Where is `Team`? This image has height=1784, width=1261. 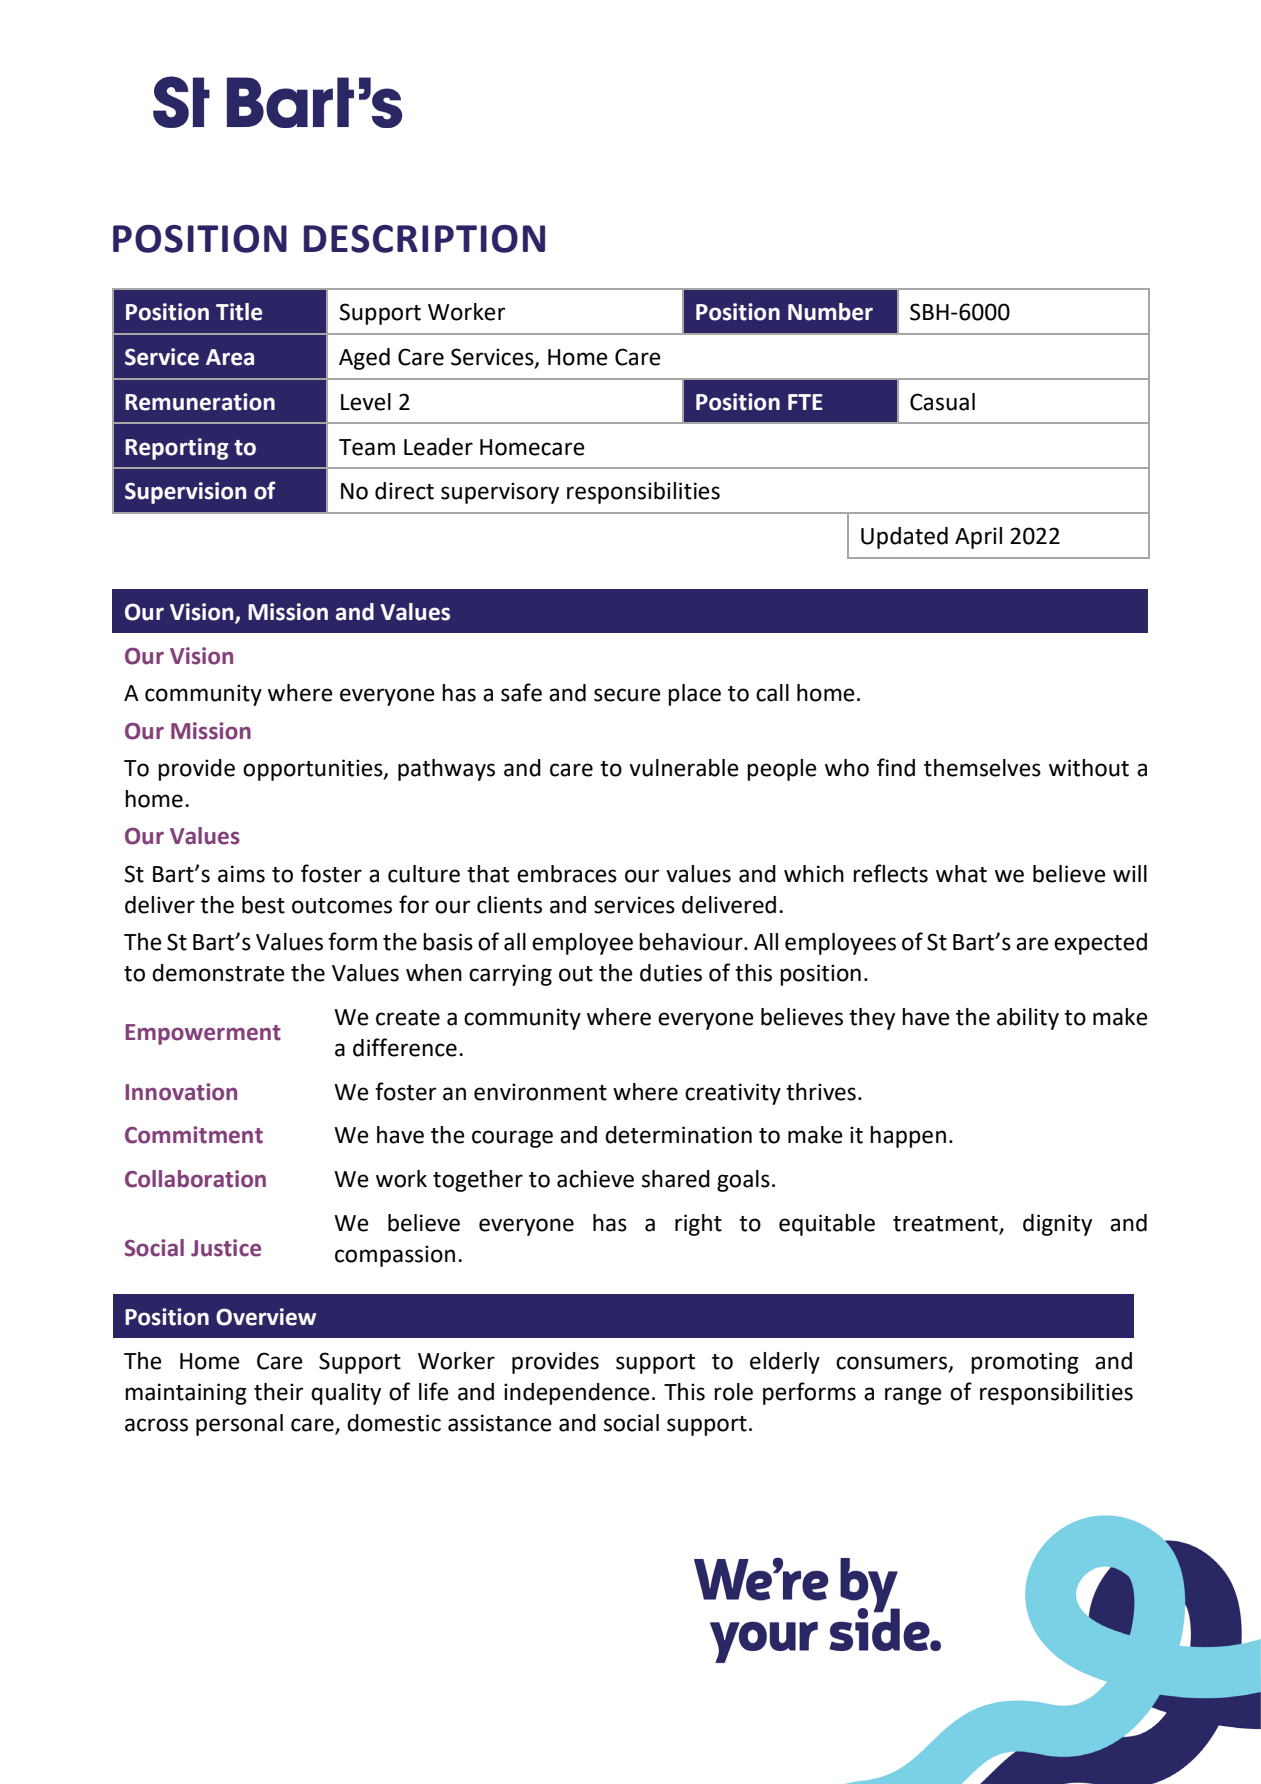
Team is located at coordinates (367, 447).
